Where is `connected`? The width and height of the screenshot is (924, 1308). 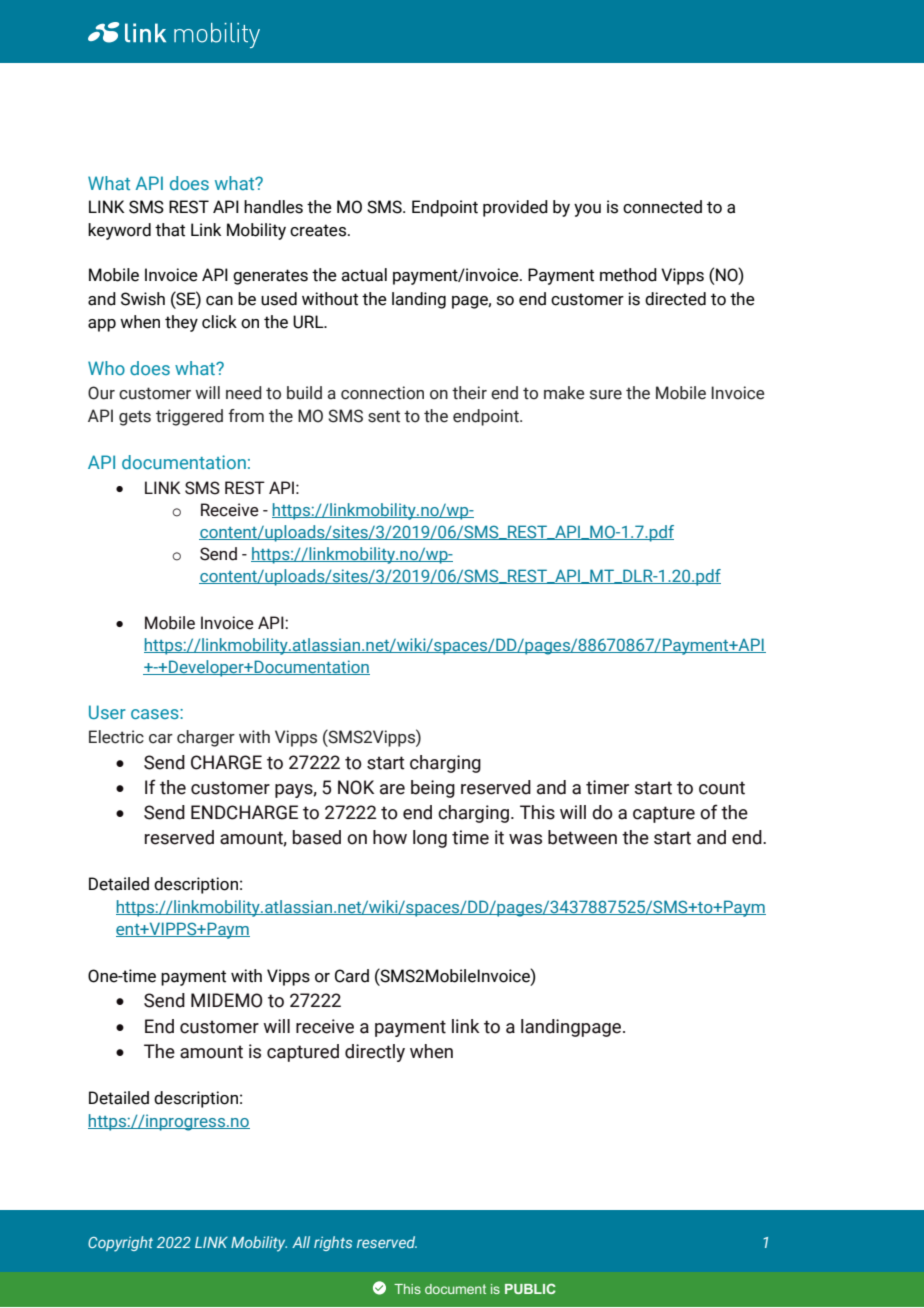 connected is located at coordinates (662, 207).
